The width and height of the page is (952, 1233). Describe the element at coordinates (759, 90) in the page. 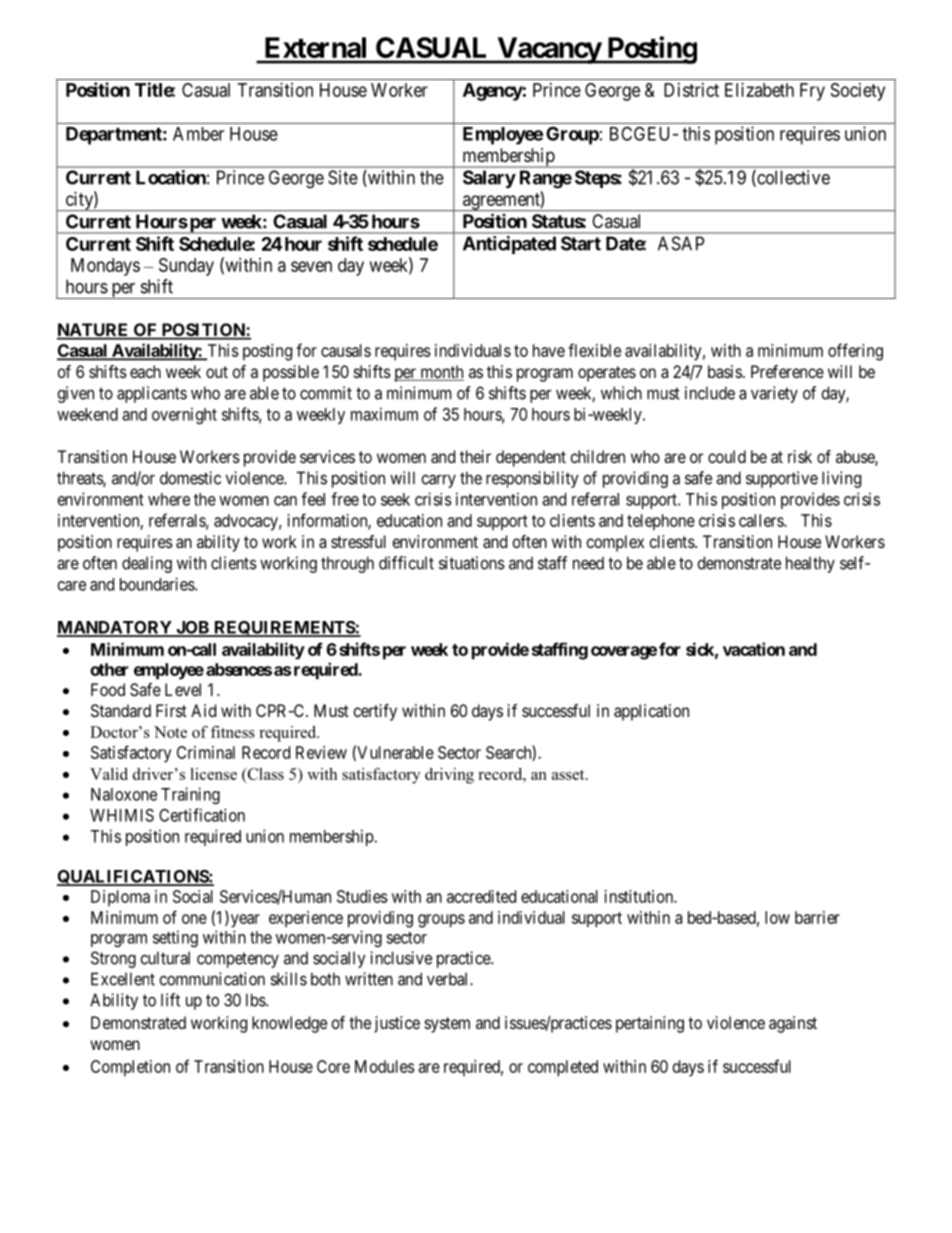

I see `Elizabeth` at that location.
